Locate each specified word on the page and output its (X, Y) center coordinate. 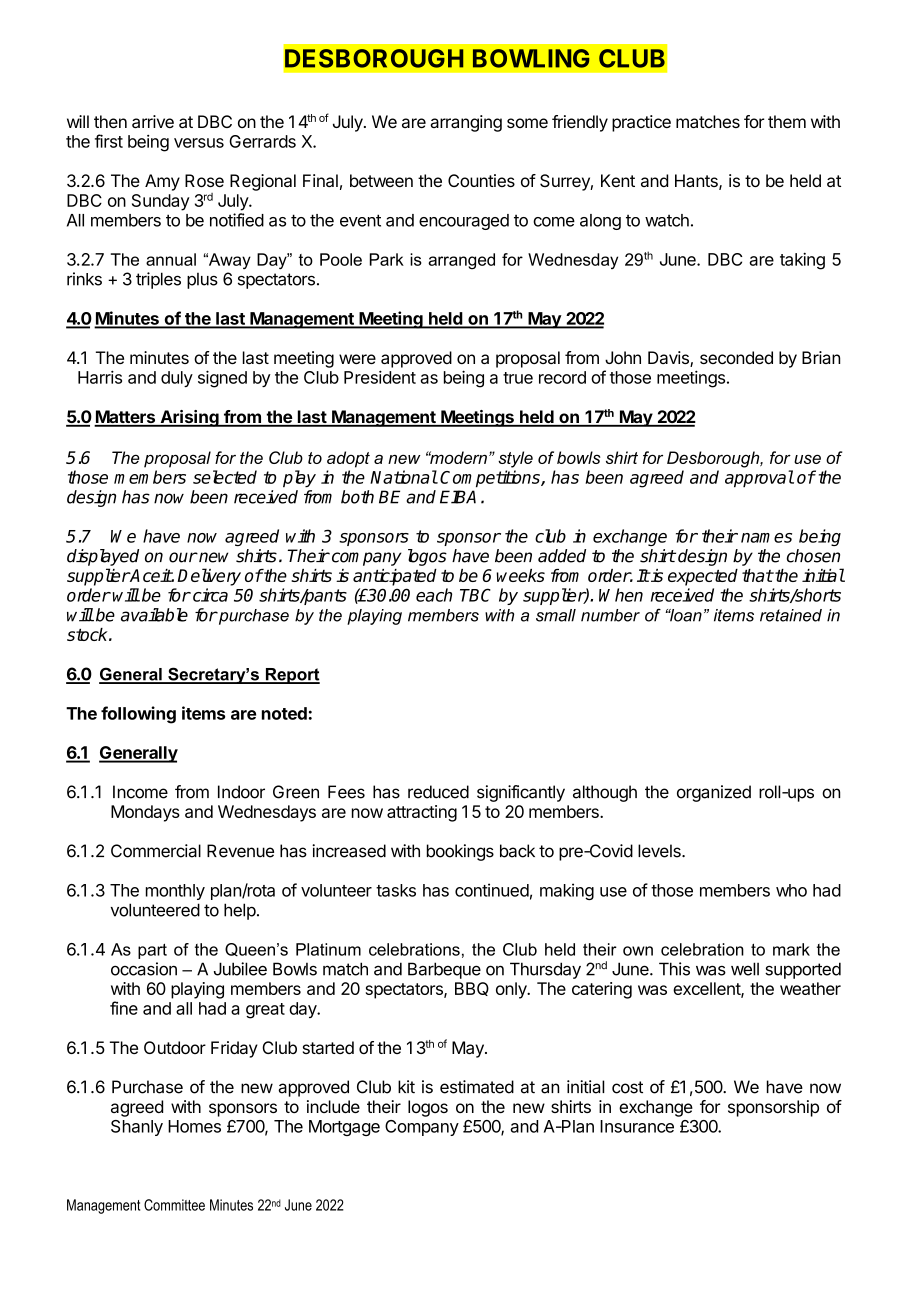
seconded (736, 357)
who (791, 890)
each (434, 595)
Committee (174, 1205)
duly (177, 379)
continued (492, 890)
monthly (175, 892)
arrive (153, 121)
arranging (466, 123)
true (518, 378)
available (154, 615)
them (787, 121)
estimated (477, 1087)
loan (685, 615)
